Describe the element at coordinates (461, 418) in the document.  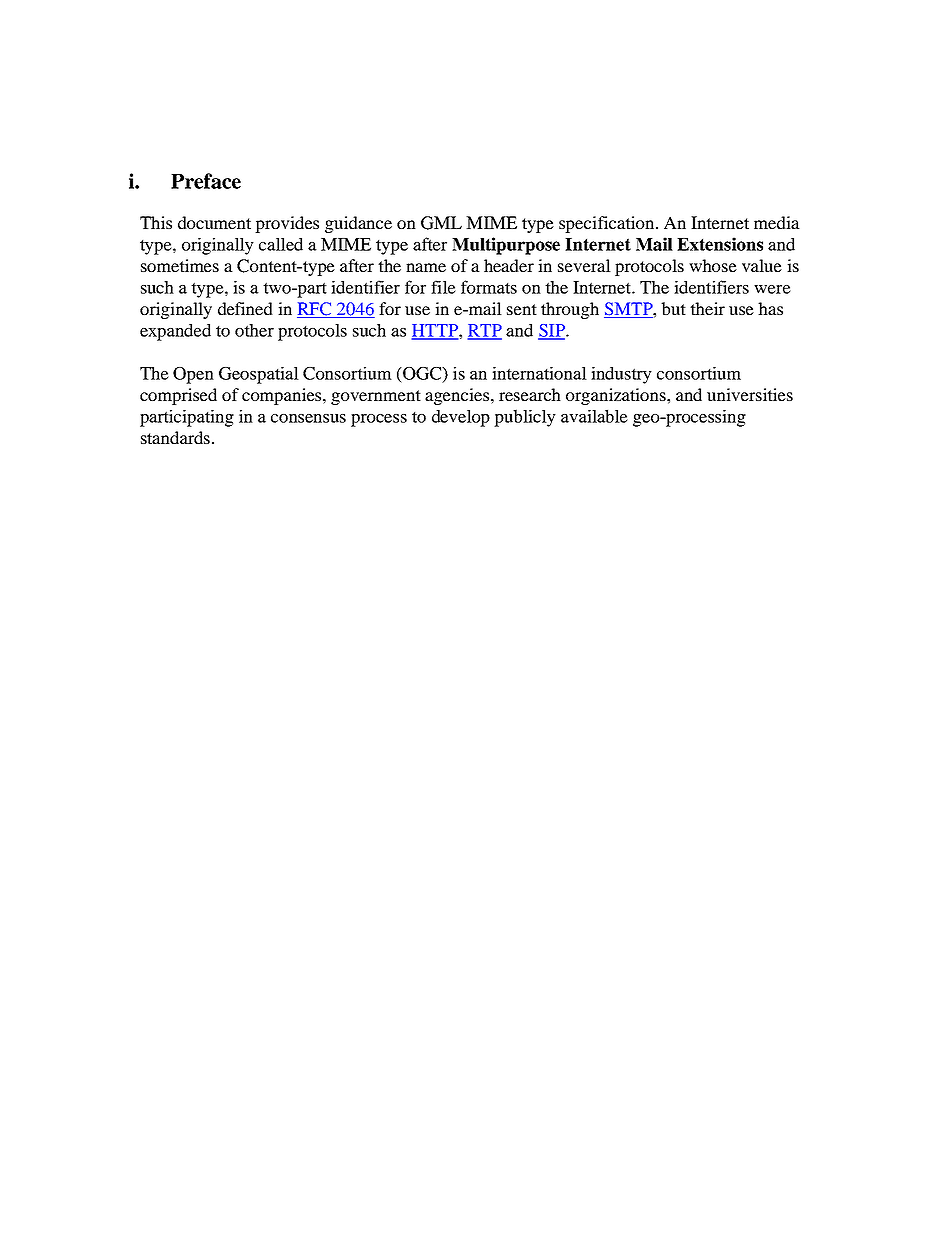
I see `develop` at that location.
